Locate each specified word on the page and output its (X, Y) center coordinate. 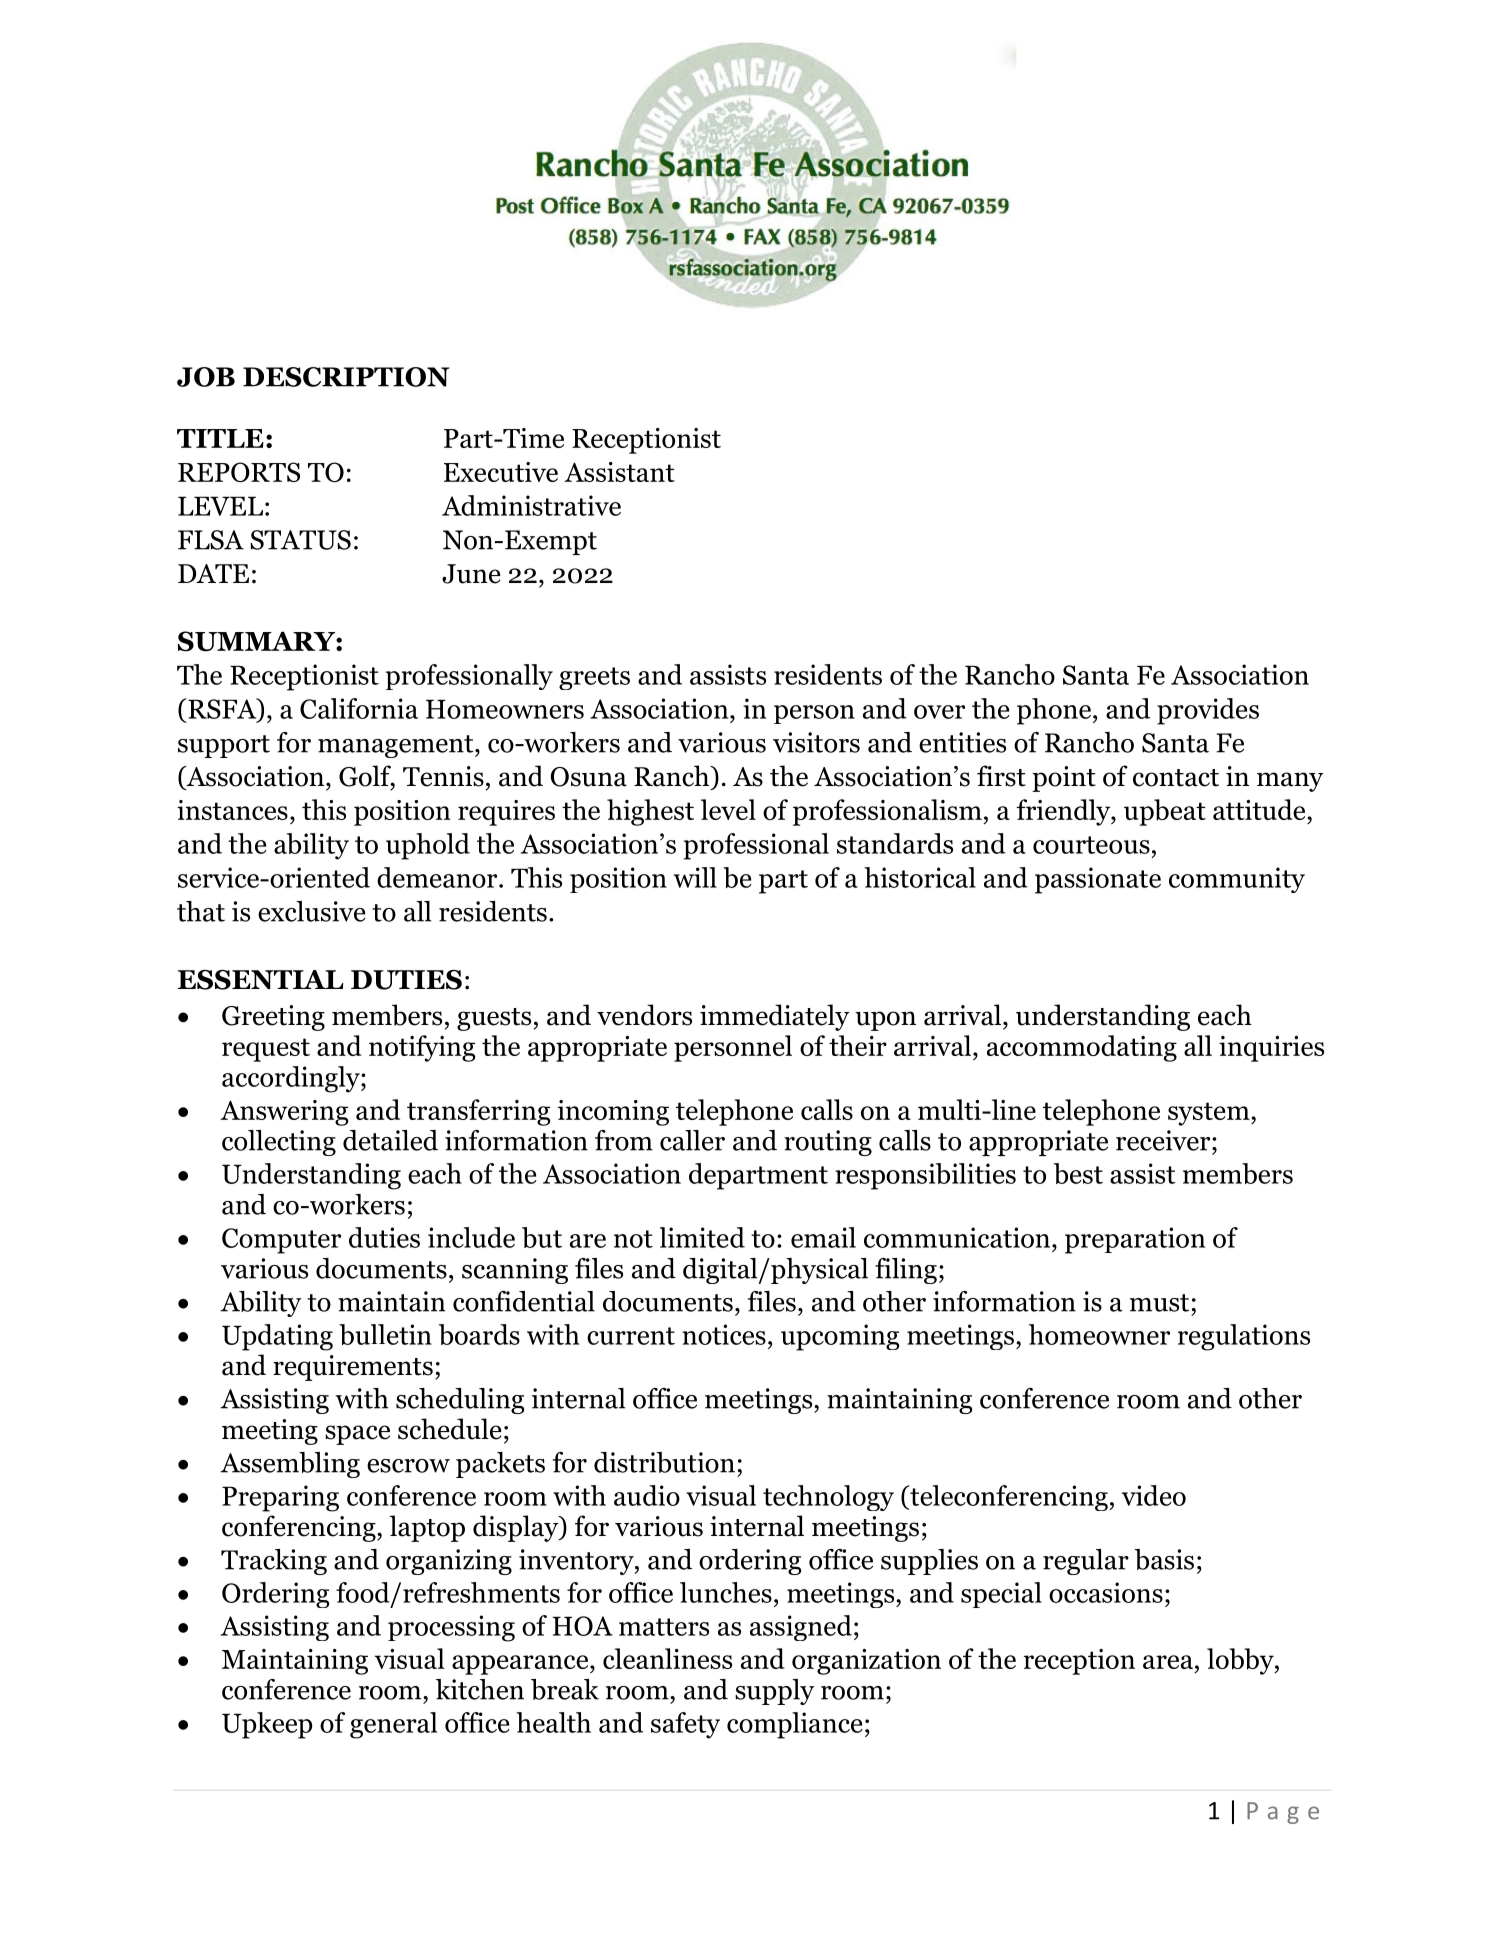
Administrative (531, 505)
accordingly (292, 1079)
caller (692, 1140)
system (1210, 1114)
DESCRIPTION (346, 377)
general (393, 1725)
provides (1208, 711)
